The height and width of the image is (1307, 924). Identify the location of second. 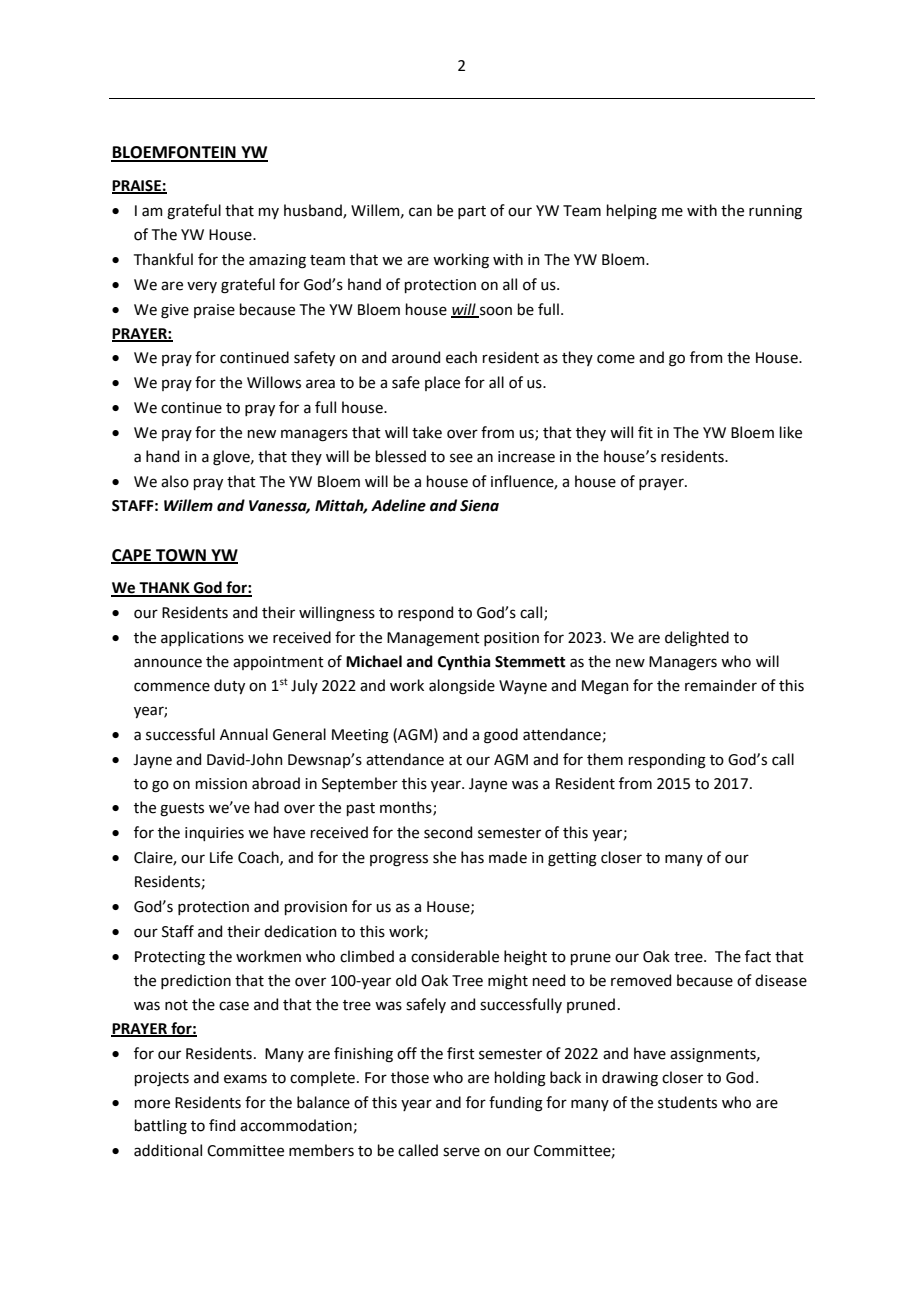
(448, 832).
